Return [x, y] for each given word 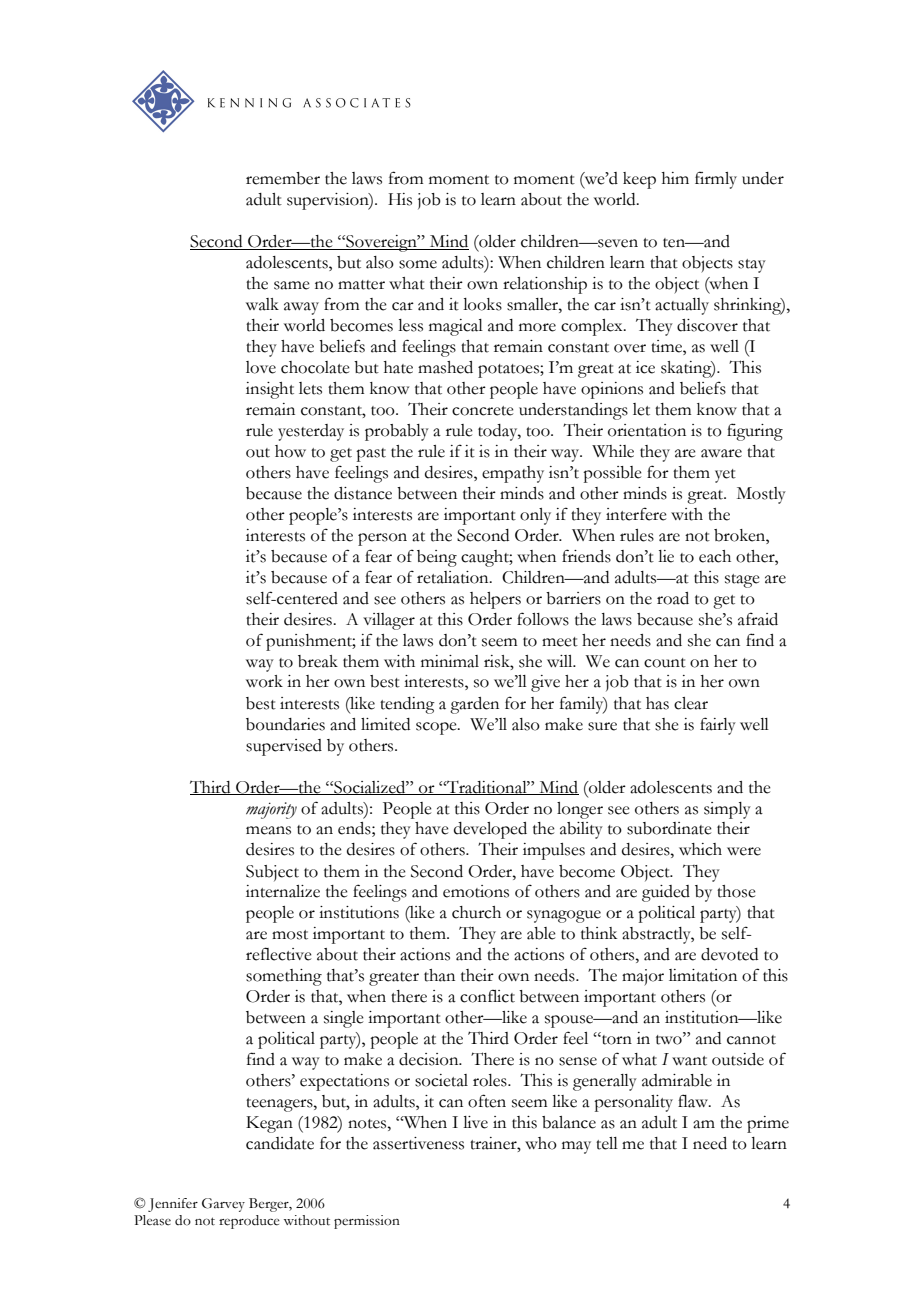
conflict [487, 996]
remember [283, 178]
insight [270, 390]
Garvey [223, 1205]
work [264, 681]
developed [490, 830]
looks [482, 304]
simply [727, 810]
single [344, 1019]
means [268, 830]
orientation [647, 430]
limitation [703, 975]
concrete [483, 411]
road [673, 598]
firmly [716, 180]
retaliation [454, 577]
